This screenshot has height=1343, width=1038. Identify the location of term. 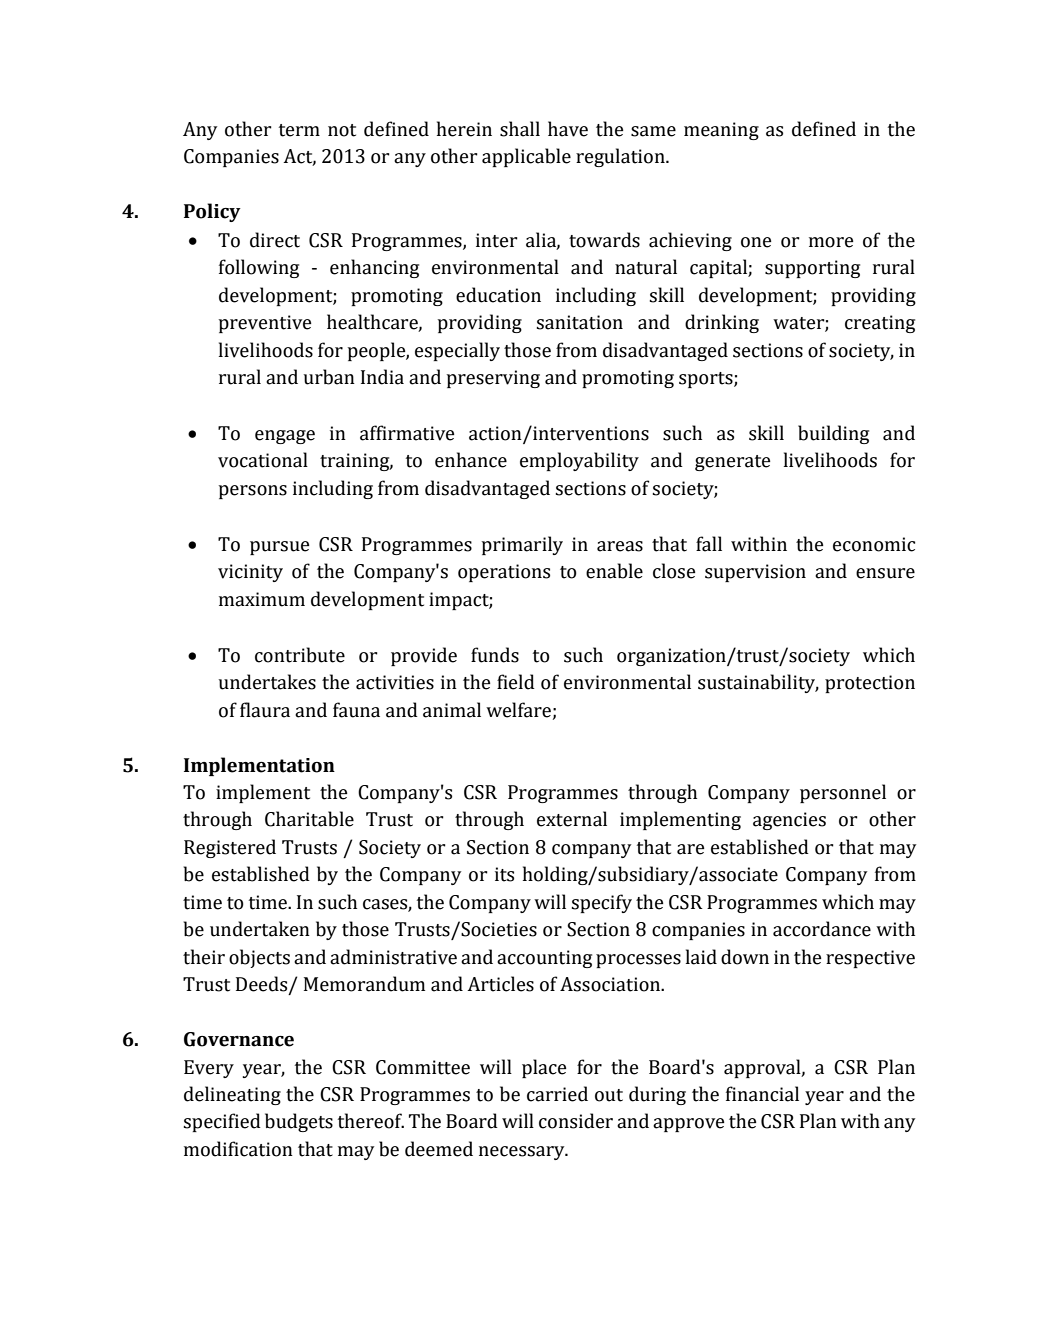
(299, 130).
